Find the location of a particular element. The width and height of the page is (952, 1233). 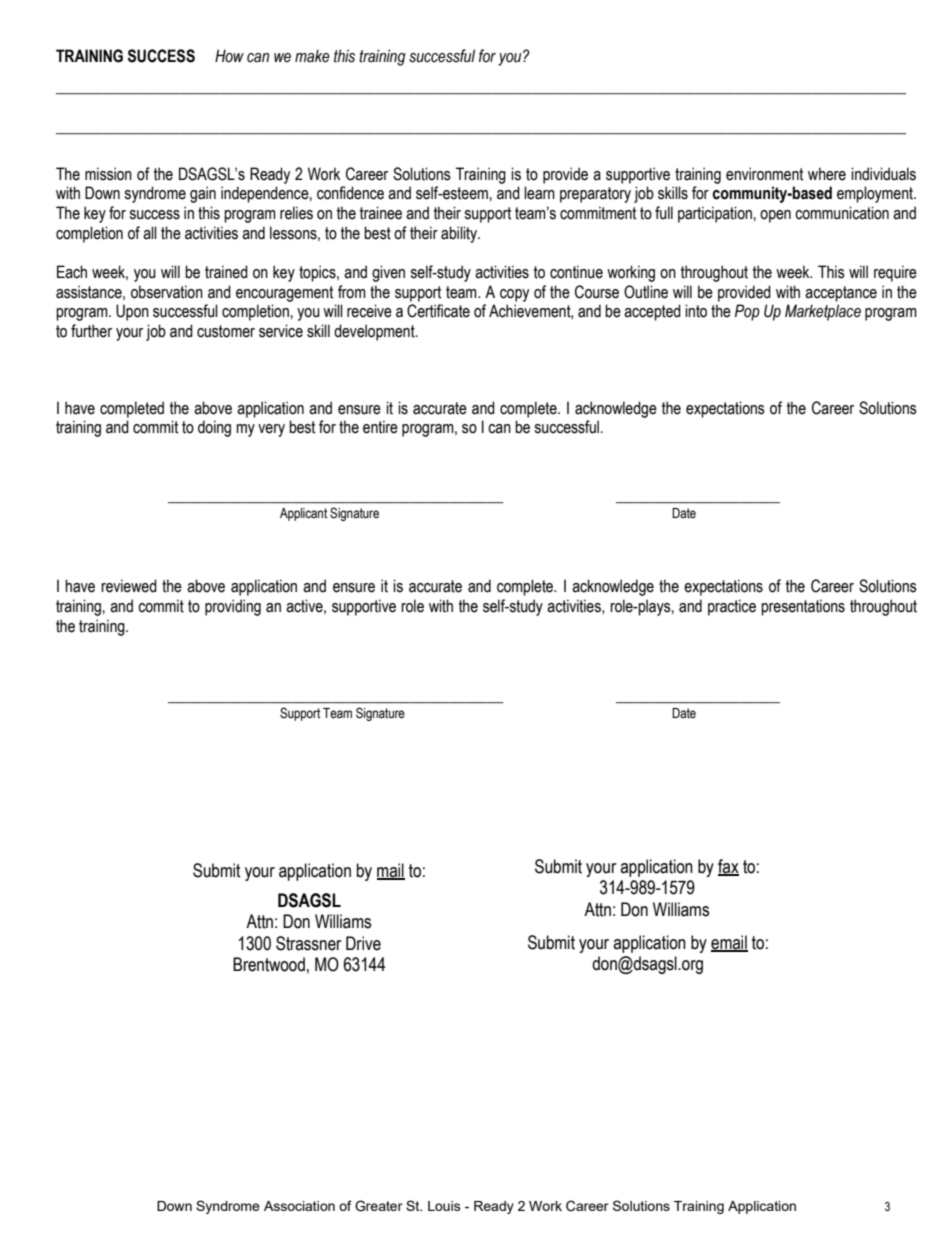

presentations is located at coordinates (803, 607).
